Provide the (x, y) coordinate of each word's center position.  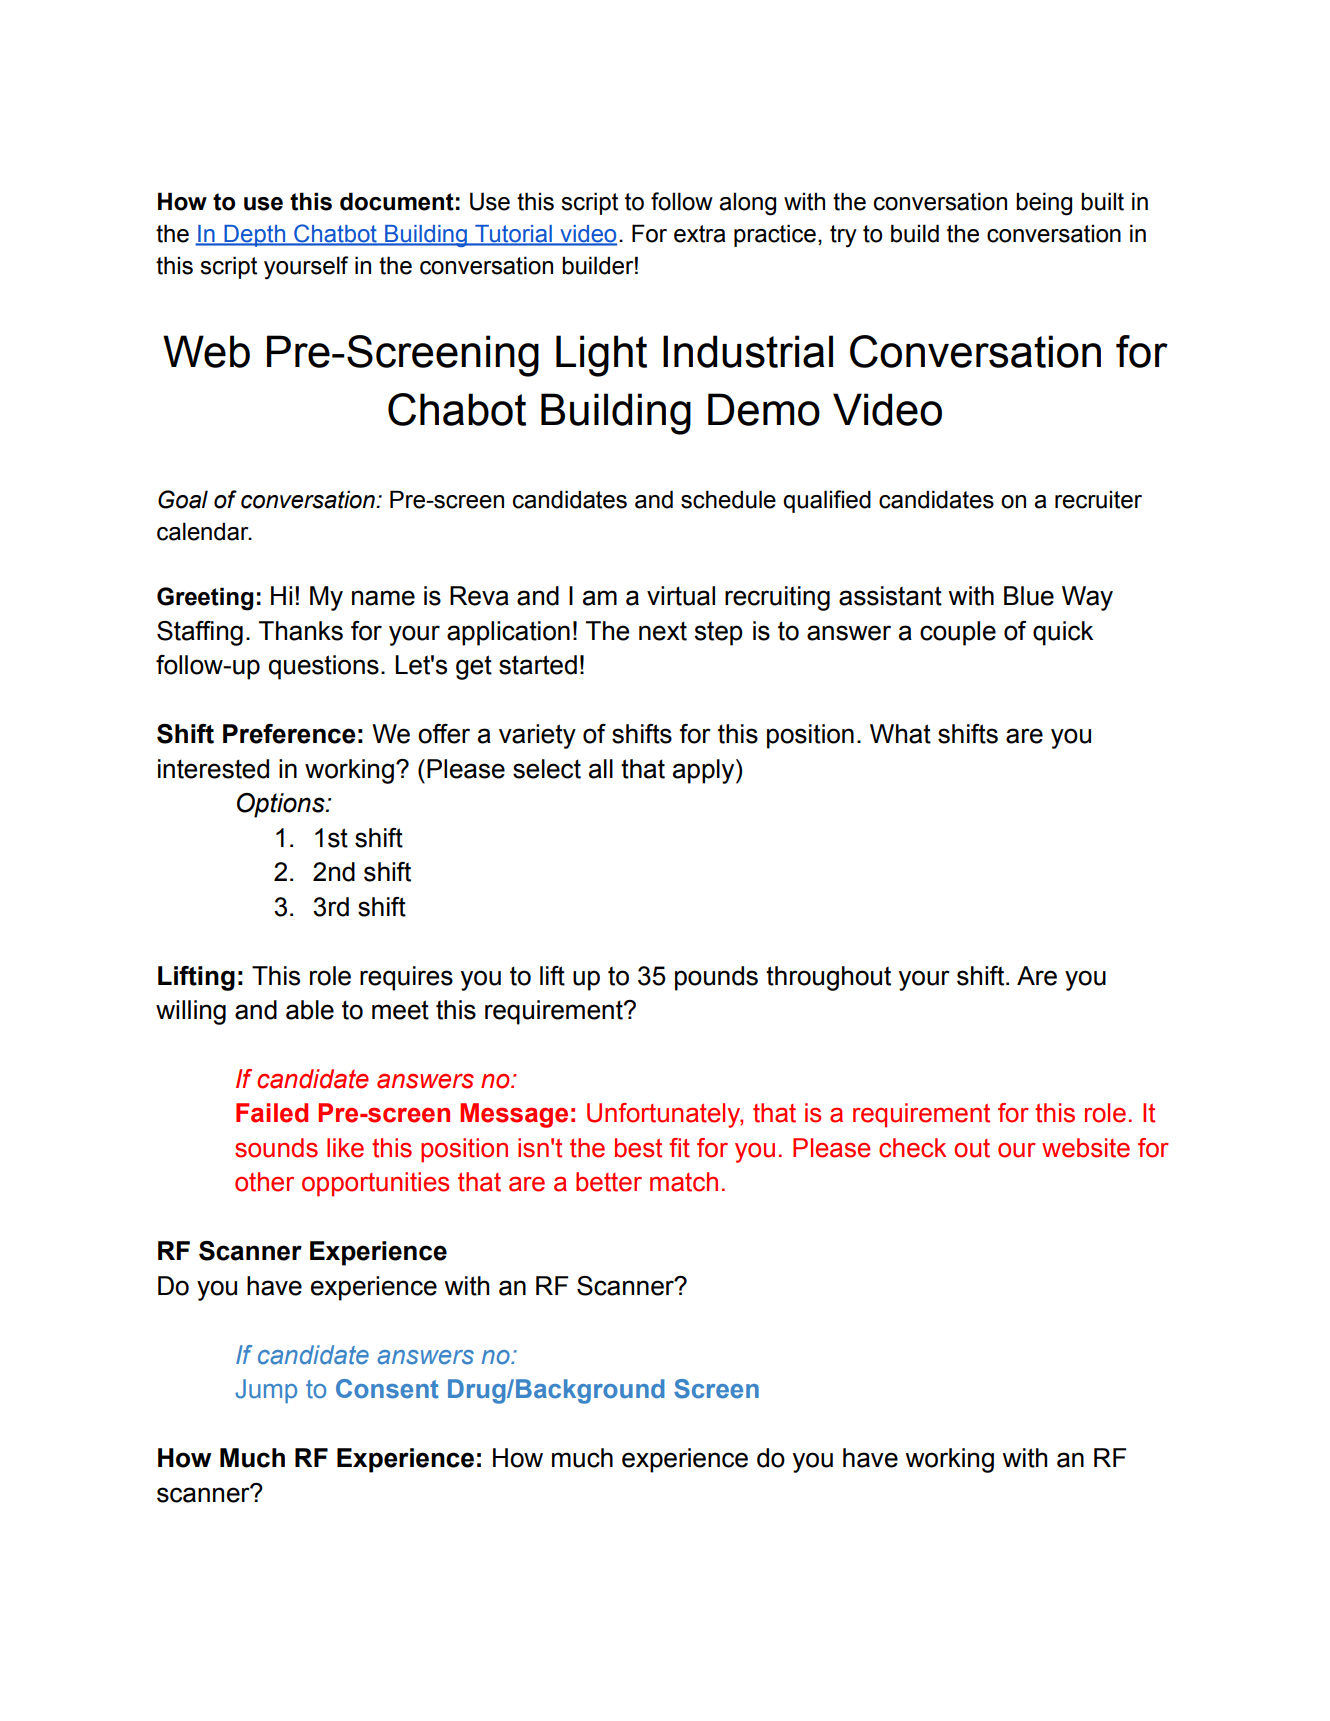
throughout (828, 978)
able (310, 1010)
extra (700, 234)
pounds (716, 978)
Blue (1029, 596)
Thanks (301, 631)
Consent (387, 1389)
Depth (254, 236)
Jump (266, 1391)
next (663, 631)
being (1044, 204)
